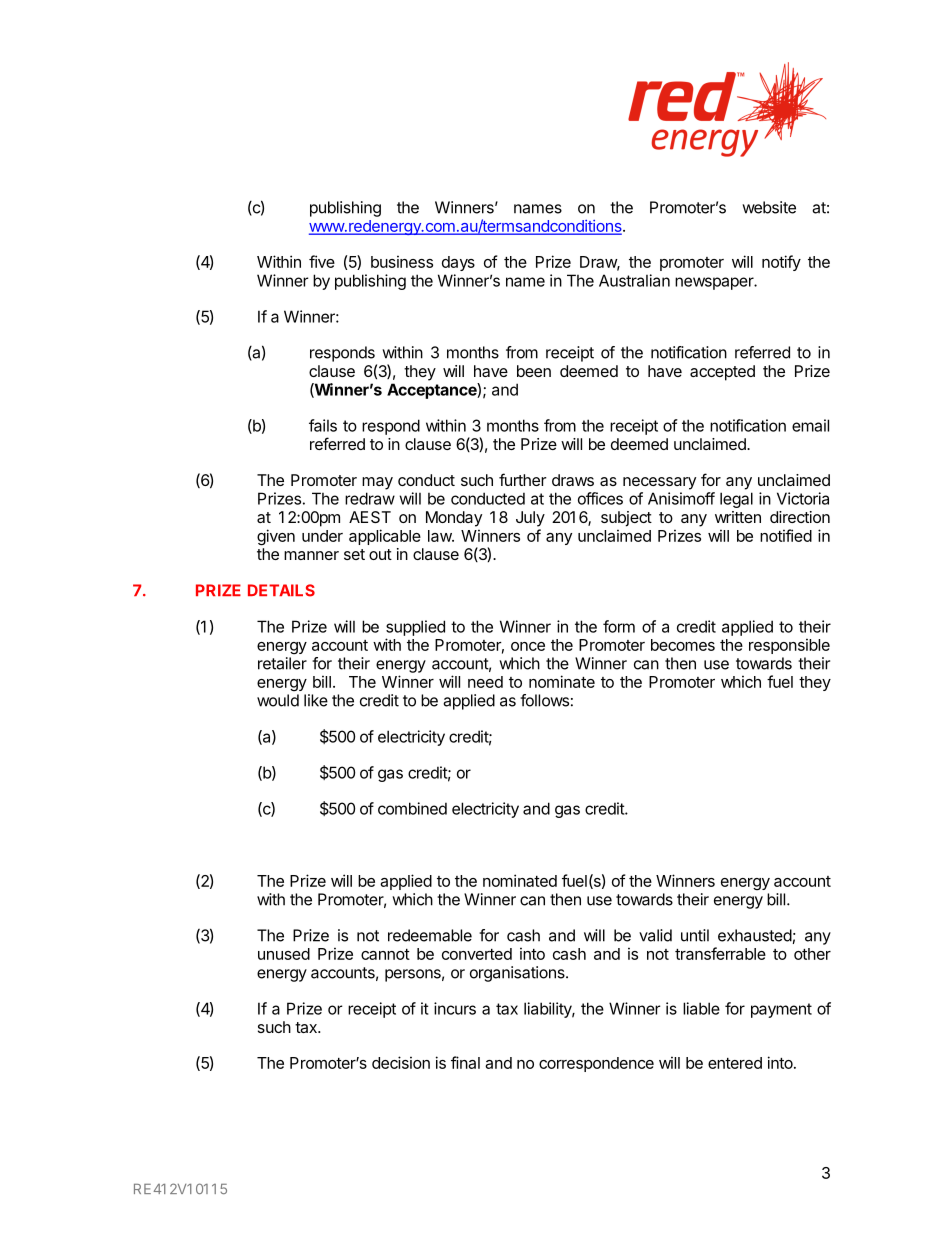 The image size is (952, 1233). What do you see at coordinates (458, 263) in the image?
I see `days` at bounding box center [458, 263].
